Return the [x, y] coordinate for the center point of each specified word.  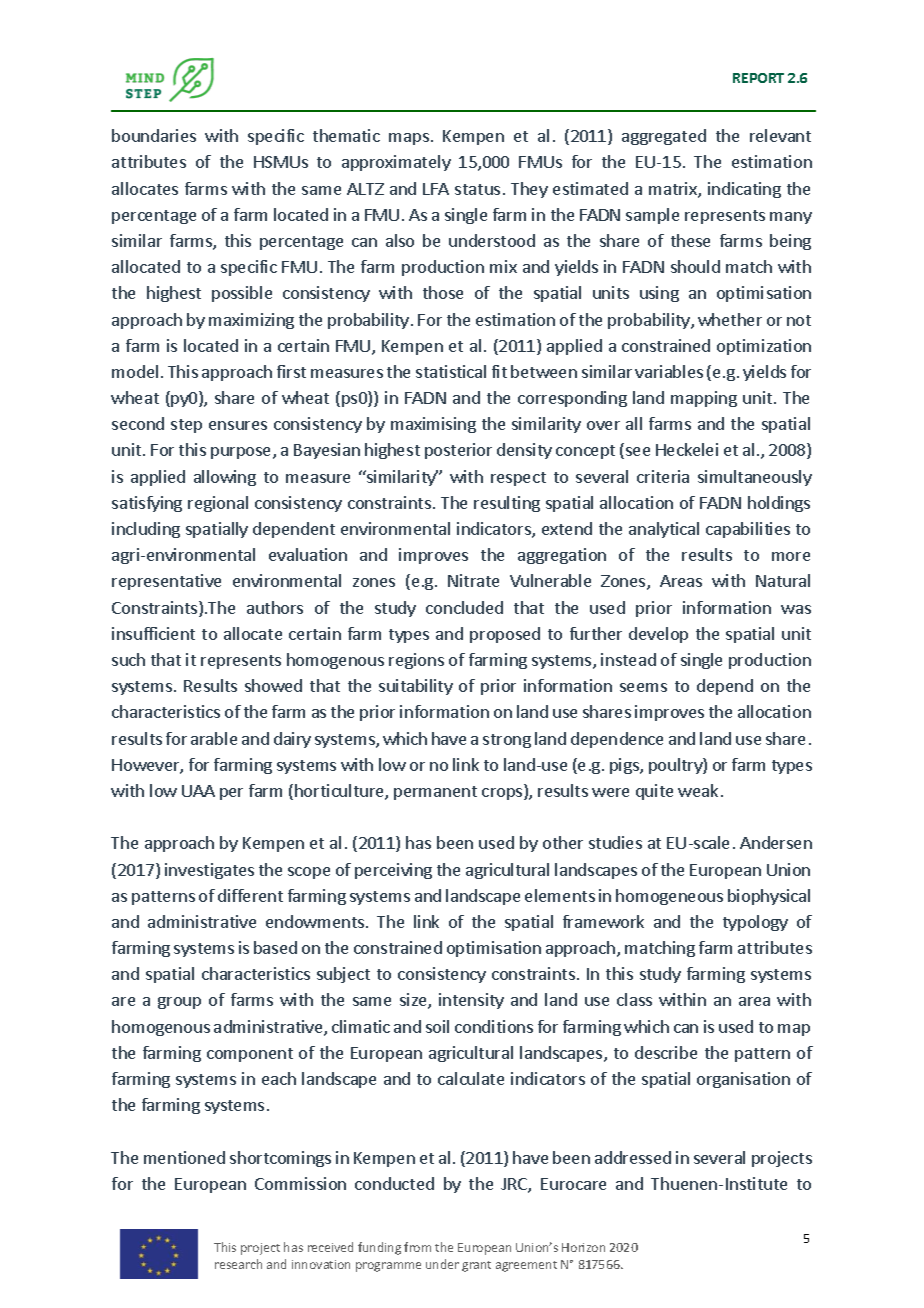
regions [416, 661]
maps [409, 139]
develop [658, 635]
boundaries [154, 135]
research [238, 1264]
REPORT [758, 78]
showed [273, 685]
